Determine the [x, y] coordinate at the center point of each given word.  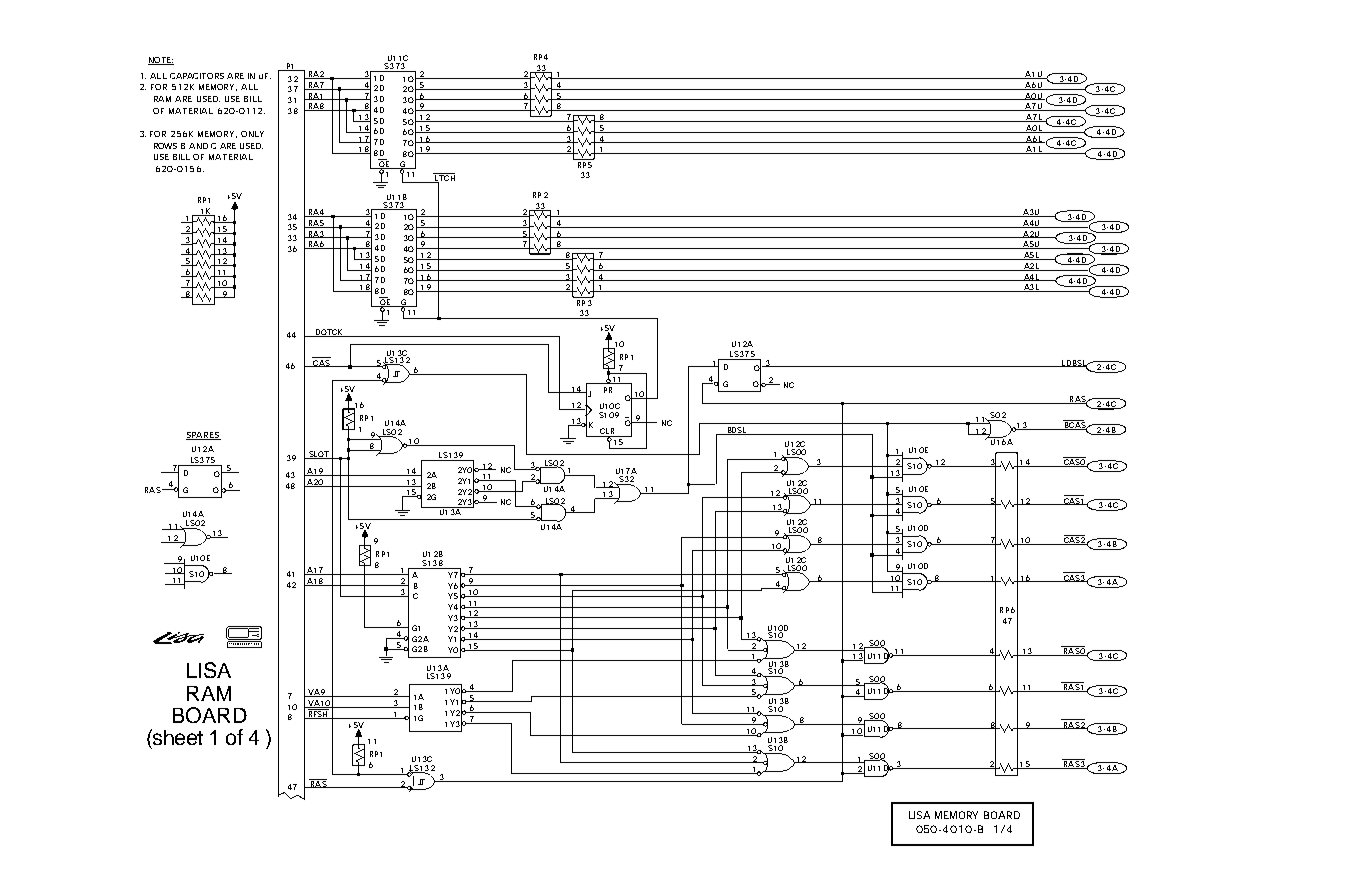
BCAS [1075, 425]
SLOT [319, 455]
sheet [177, 737]
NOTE [161, 61]
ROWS [165, 146]
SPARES [203, 436]
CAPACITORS [197, 76]
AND [198, 146]
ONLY [252, 134]
